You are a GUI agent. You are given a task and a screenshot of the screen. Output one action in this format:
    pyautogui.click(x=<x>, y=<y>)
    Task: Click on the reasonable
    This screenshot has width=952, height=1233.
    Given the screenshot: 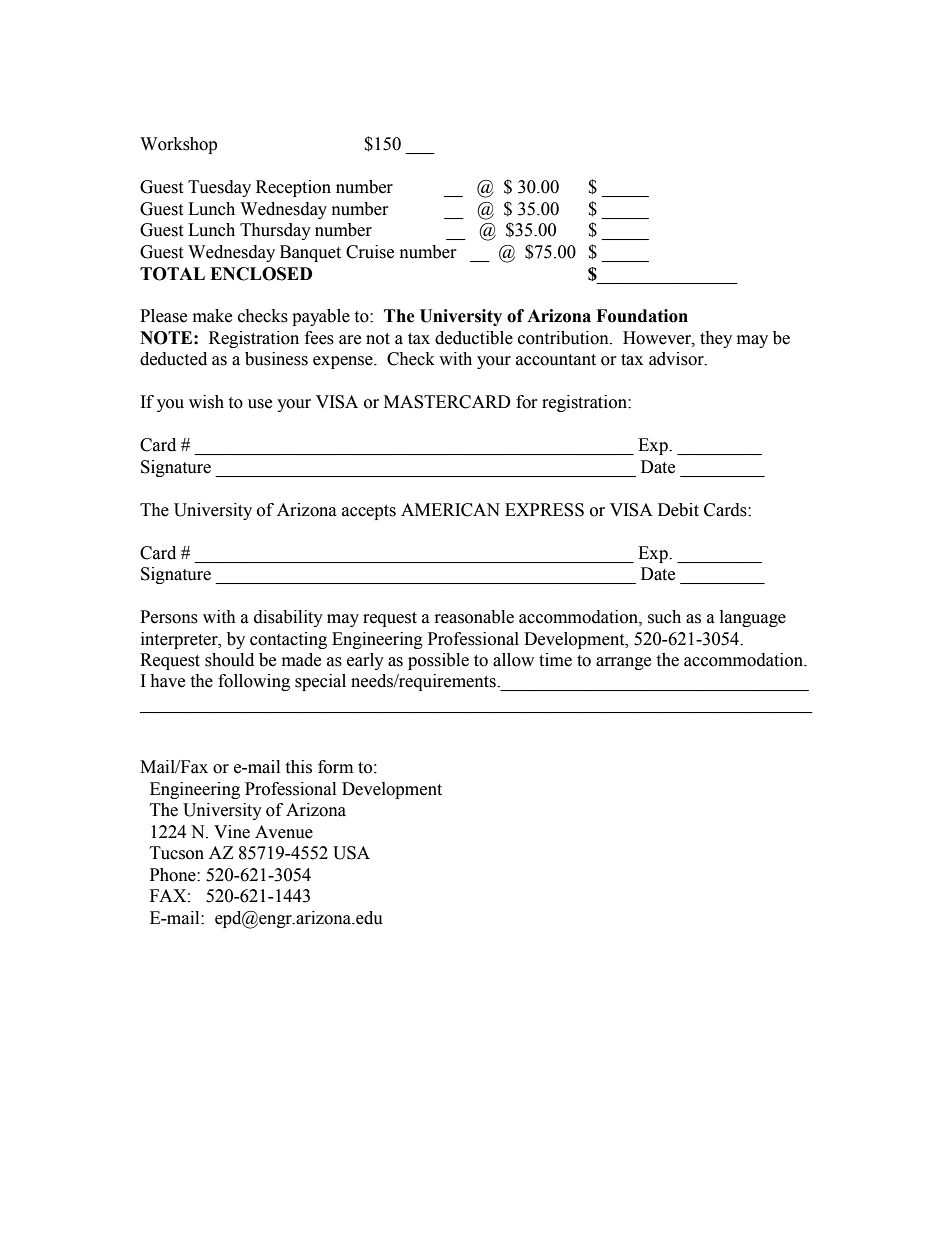 What is the action you would take?
    pyautogui.click(x=474, y=617)
